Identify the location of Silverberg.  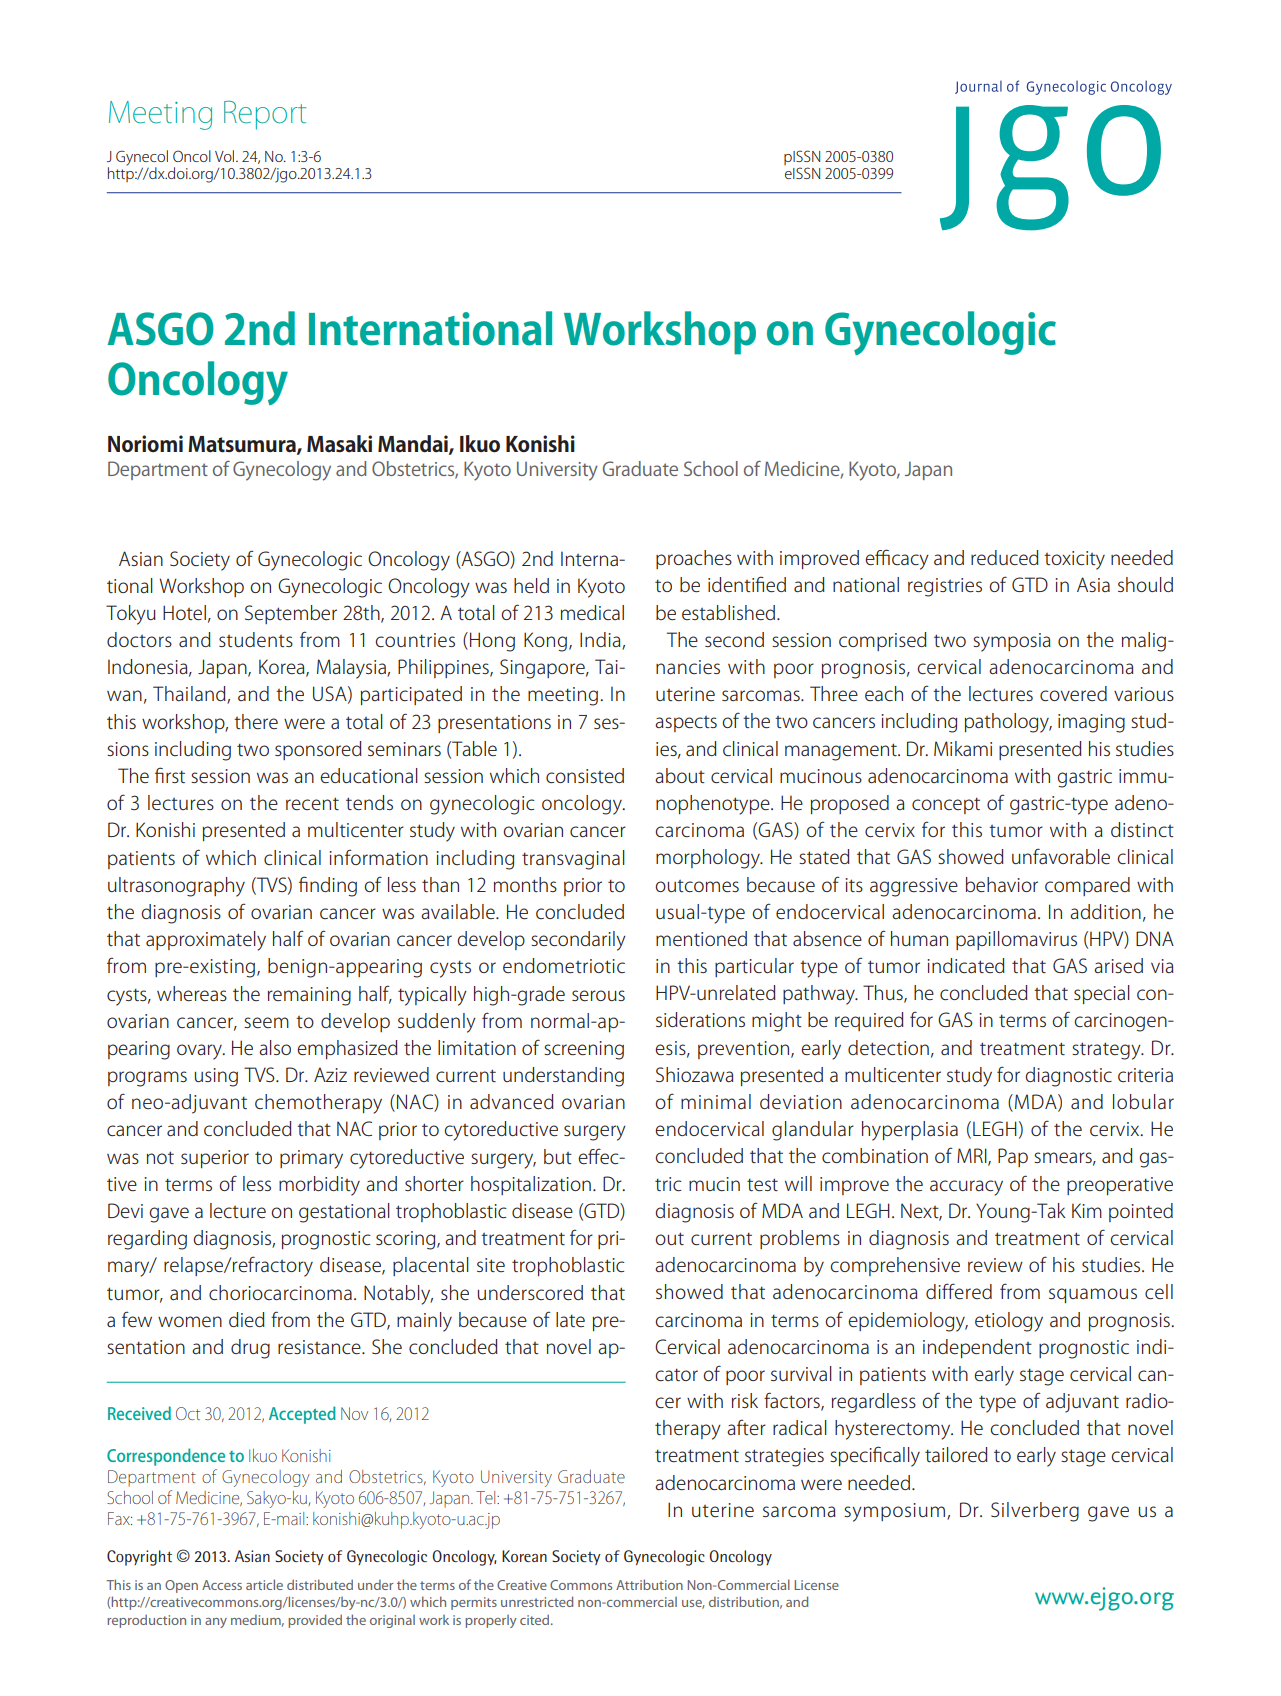
(1035, 1512).
